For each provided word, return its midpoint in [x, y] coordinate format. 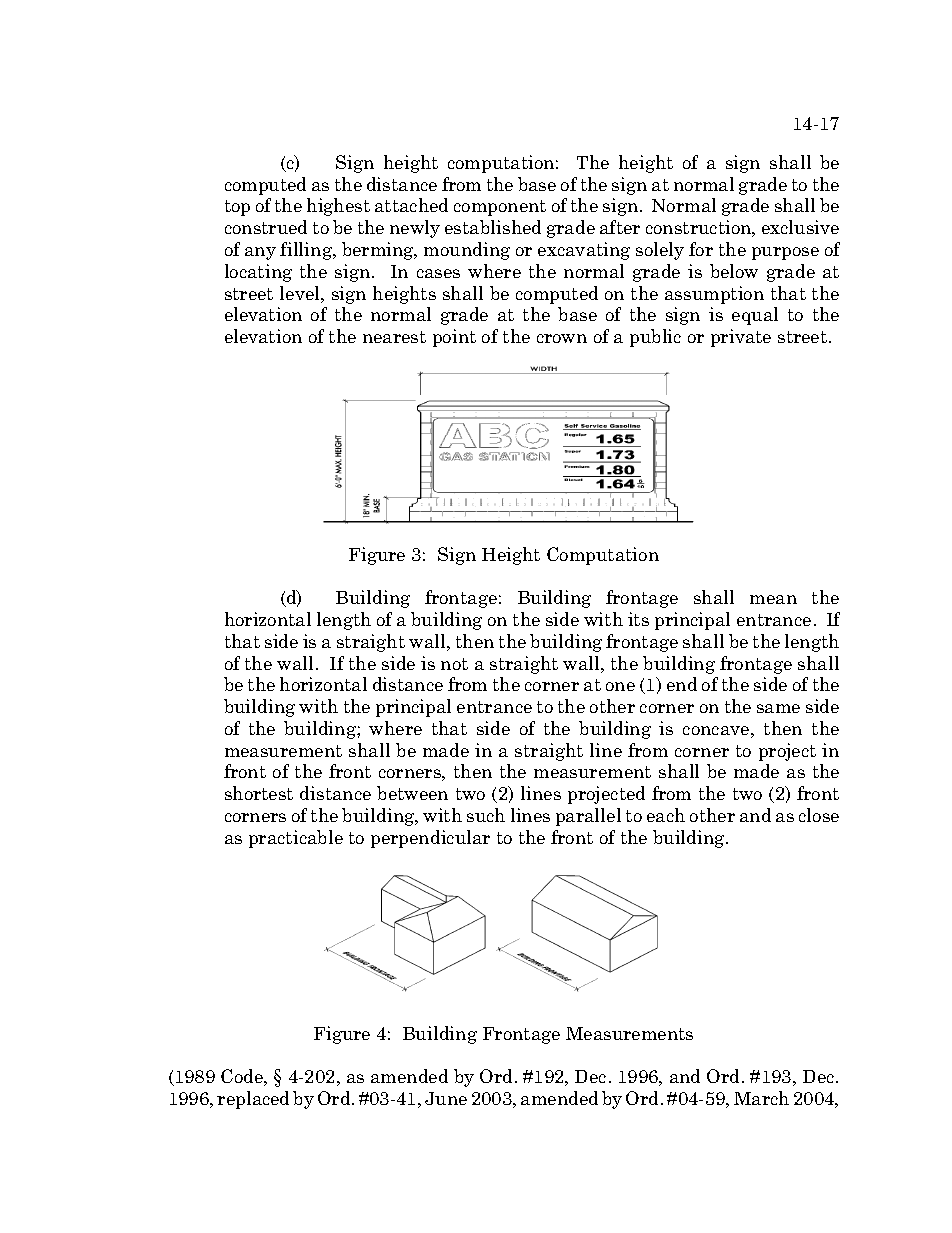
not [454, 664]
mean [773, 599]
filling [307, 251]
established [493, 227]
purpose [785, 253]
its [638, 619]
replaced [253, 1100]
